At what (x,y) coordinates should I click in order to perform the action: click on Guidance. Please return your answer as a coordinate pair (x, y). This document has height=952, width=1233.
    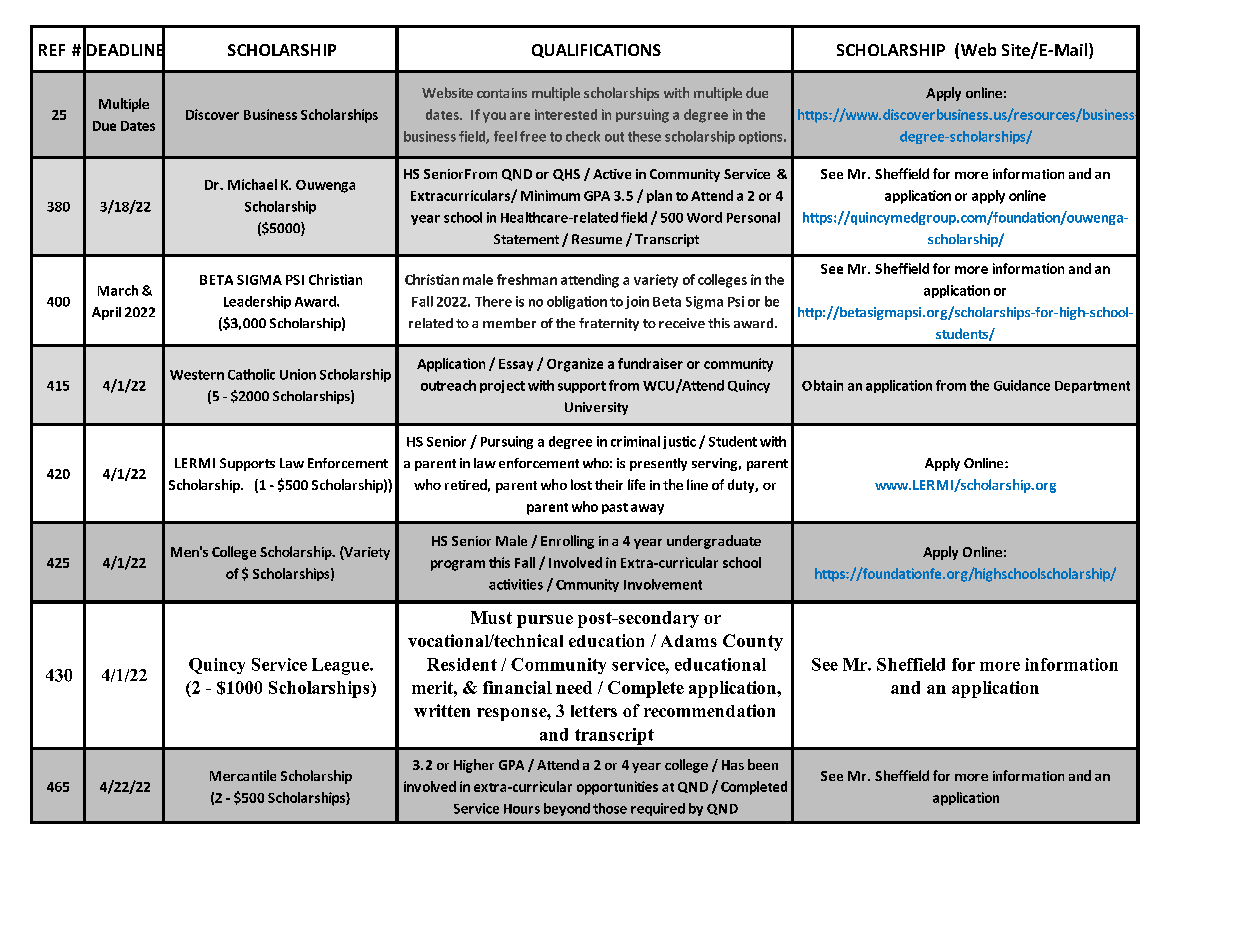
    Looking at the image, I should click on (1022, 385).
